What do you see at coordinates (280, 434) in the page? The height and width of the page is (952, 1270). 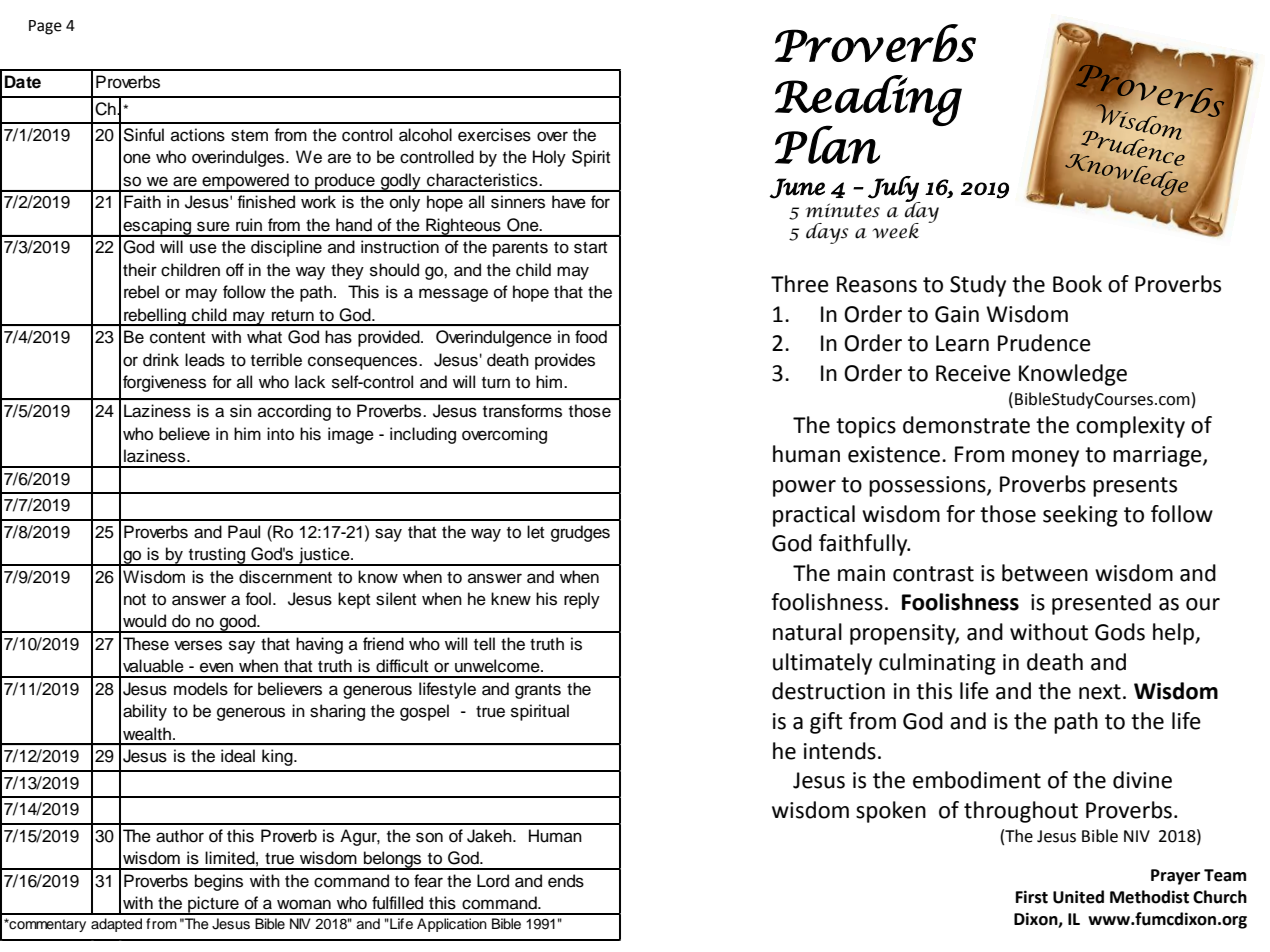 I see `into` at bounding box center [280, 434].
